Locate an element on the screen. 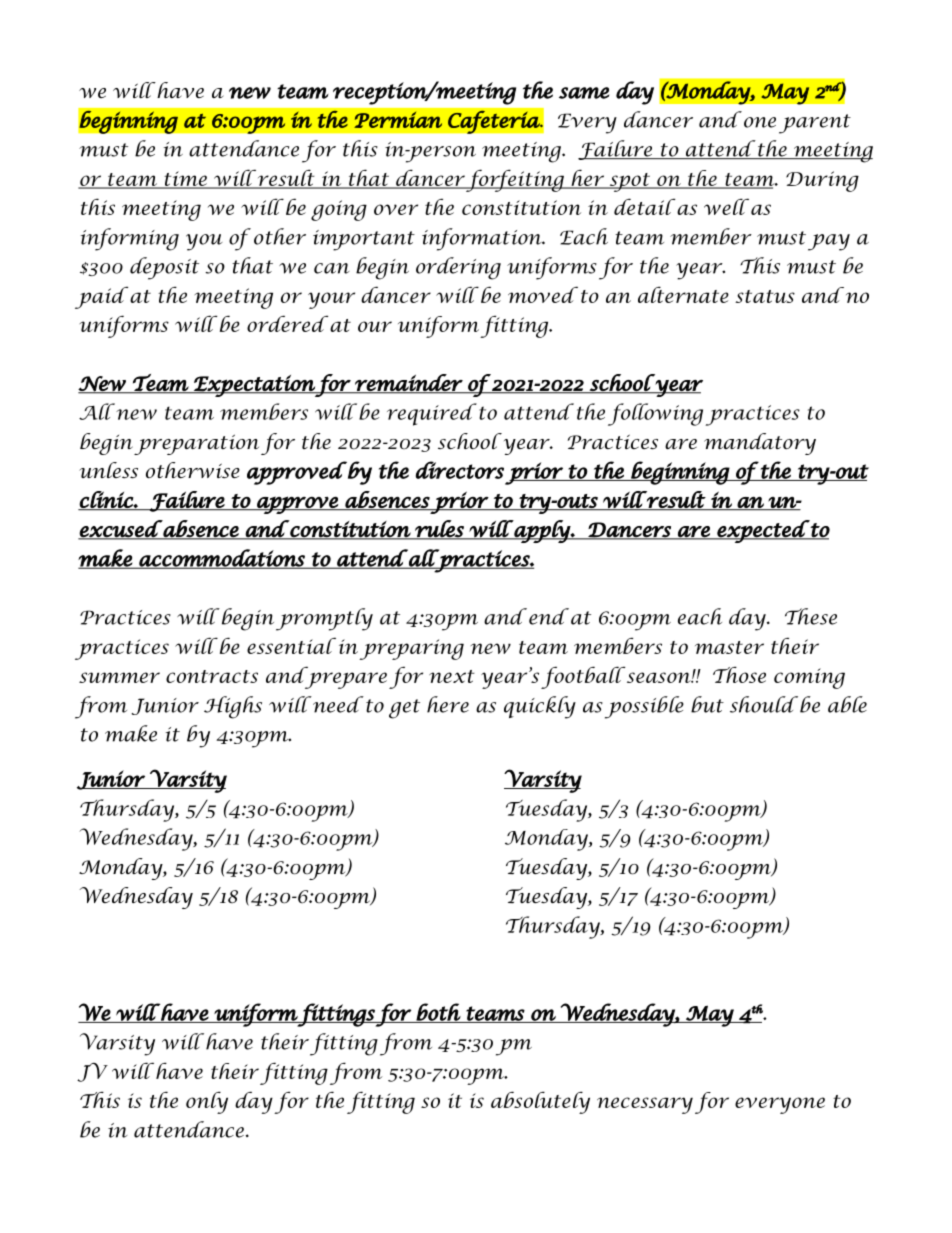 This screenshot has width=952, height=1233. accommodations is located at coordinates (222, 559).
